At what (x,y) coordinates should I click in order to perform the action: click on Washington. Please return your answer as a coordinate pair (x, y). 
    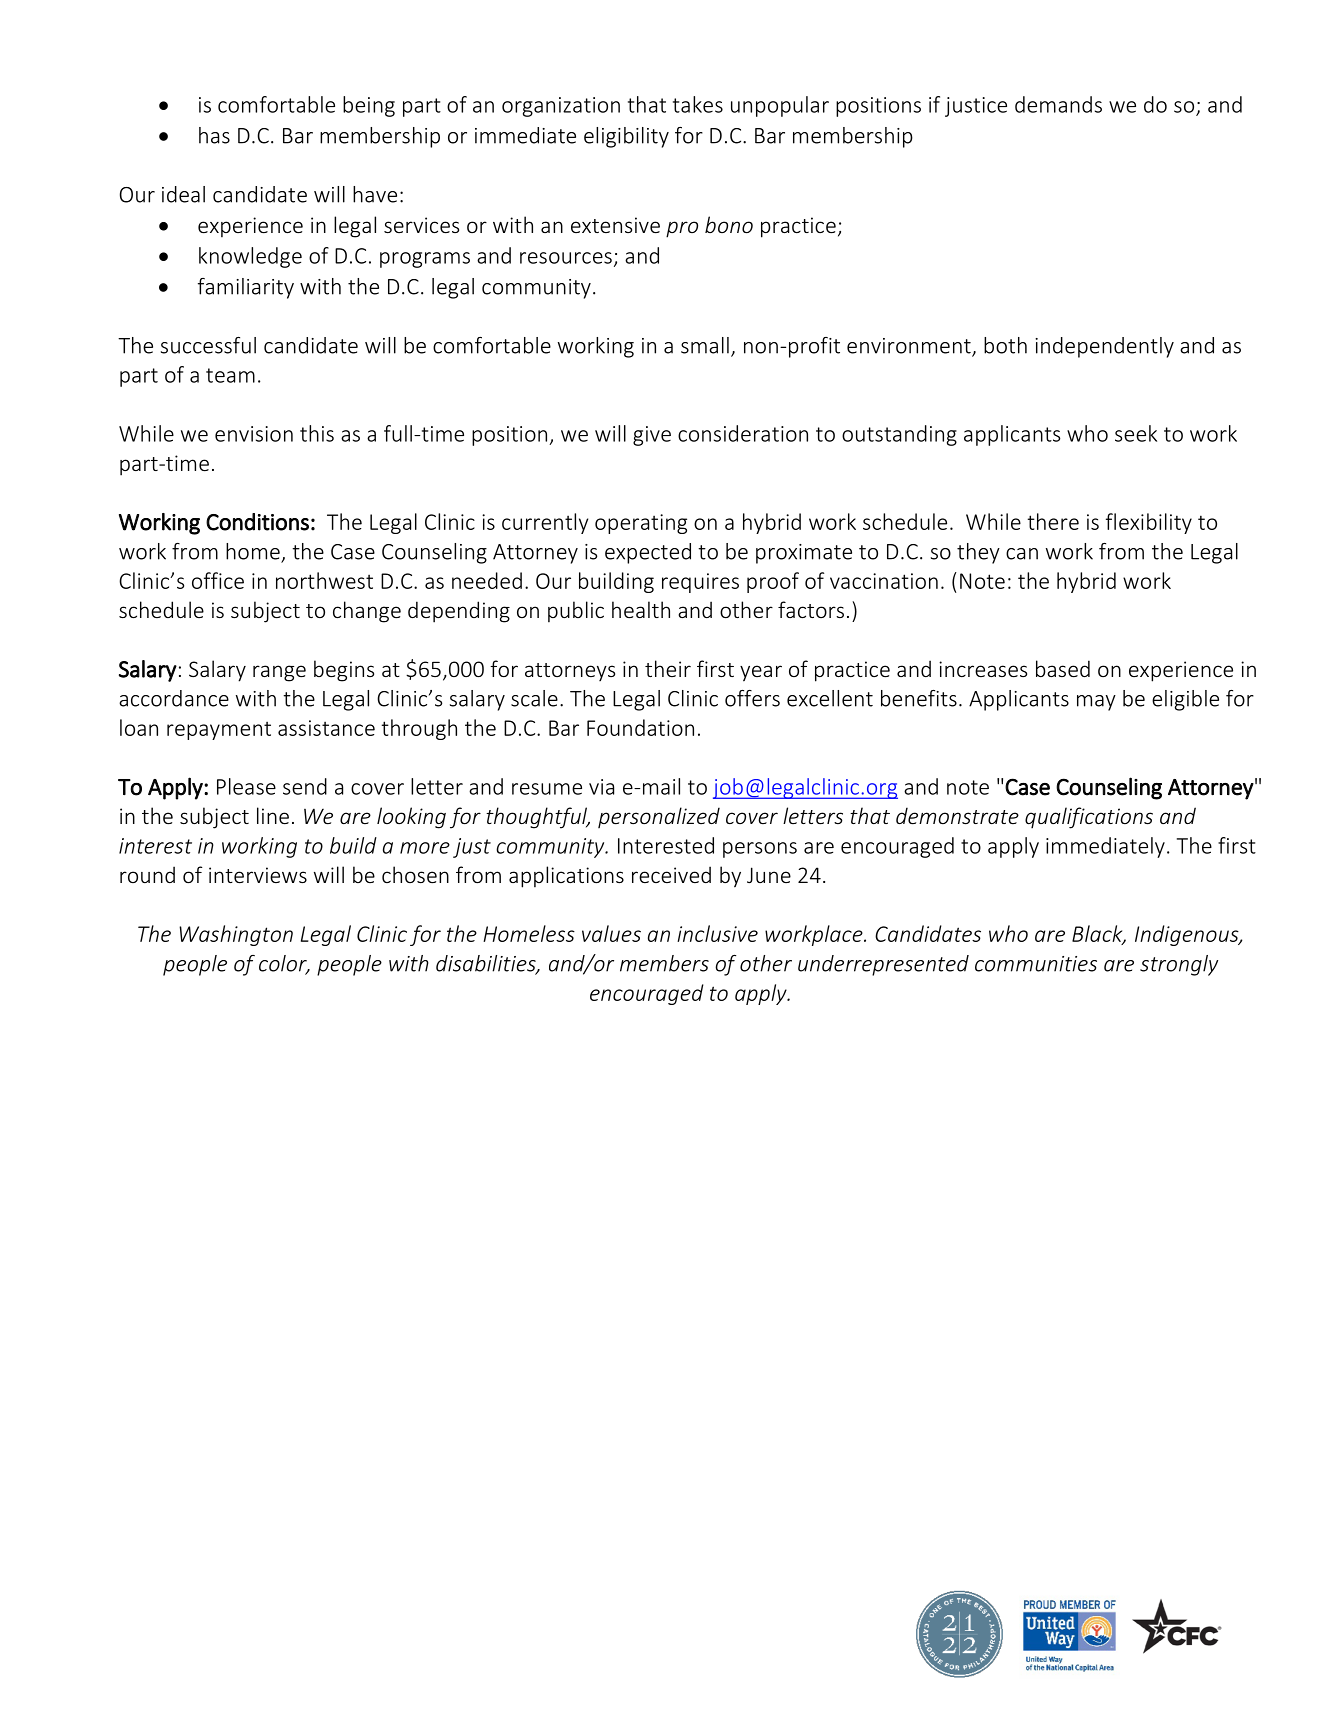
    Looking at the image, I should click on (236, 935).
